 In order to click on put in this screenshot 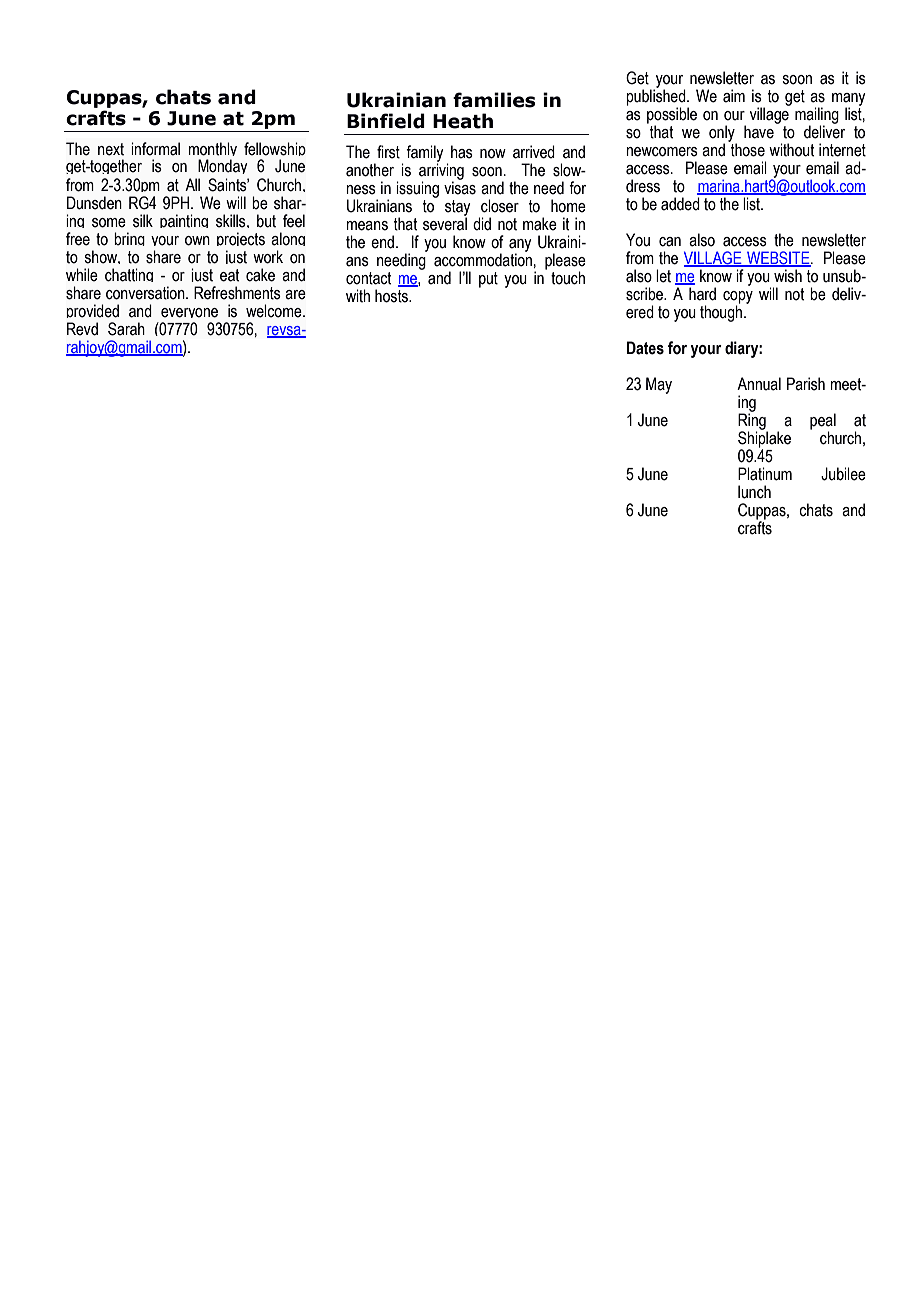, I will do `click(488, 280)`.
